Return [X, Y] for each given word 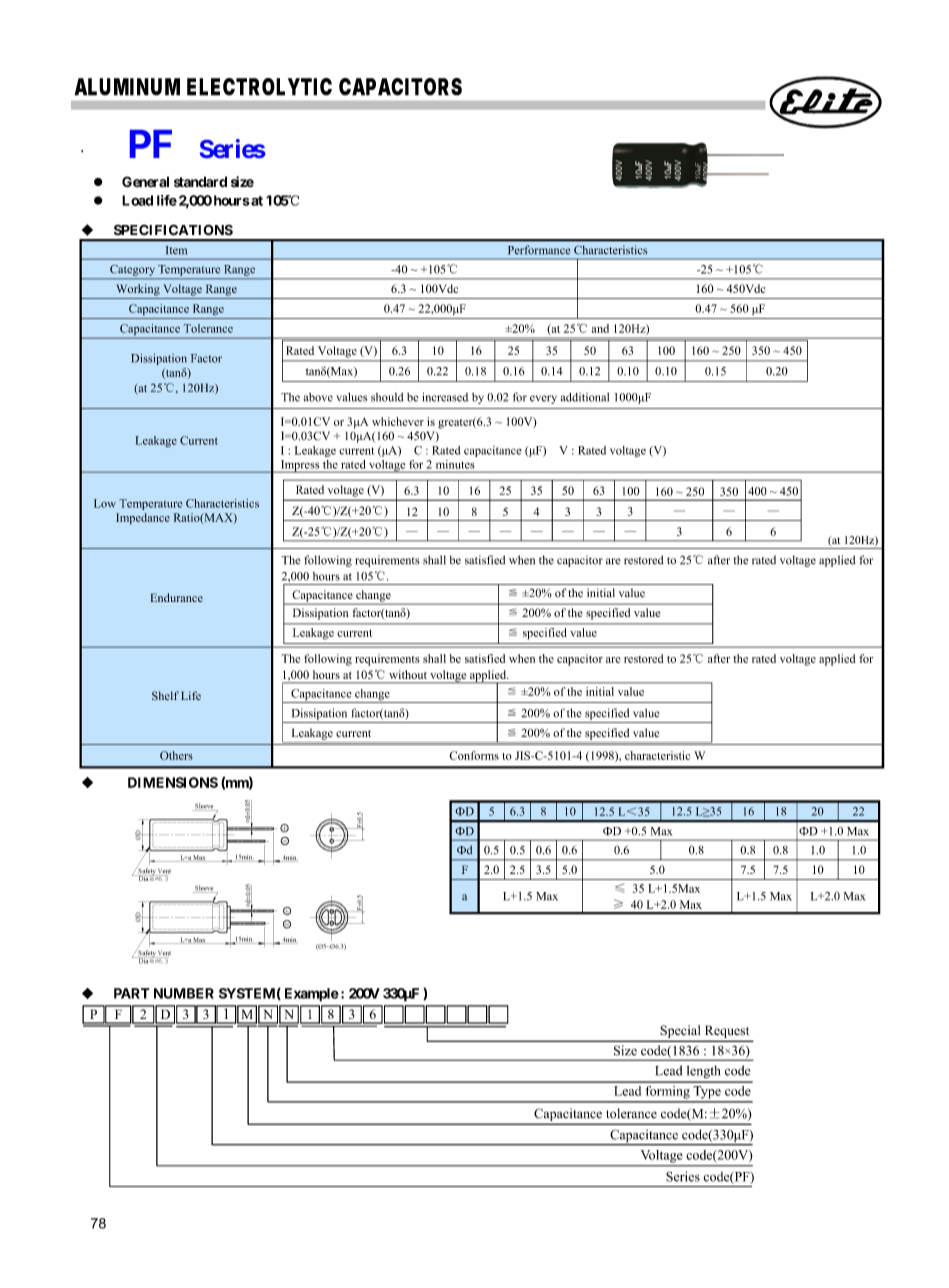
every [543, 399]
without [408, 674]
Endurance [177, 597]
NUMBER [184, 993]
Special [680, 1031]
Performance [539, 249]
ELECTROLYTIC [259, 87]
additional [585, 397]
